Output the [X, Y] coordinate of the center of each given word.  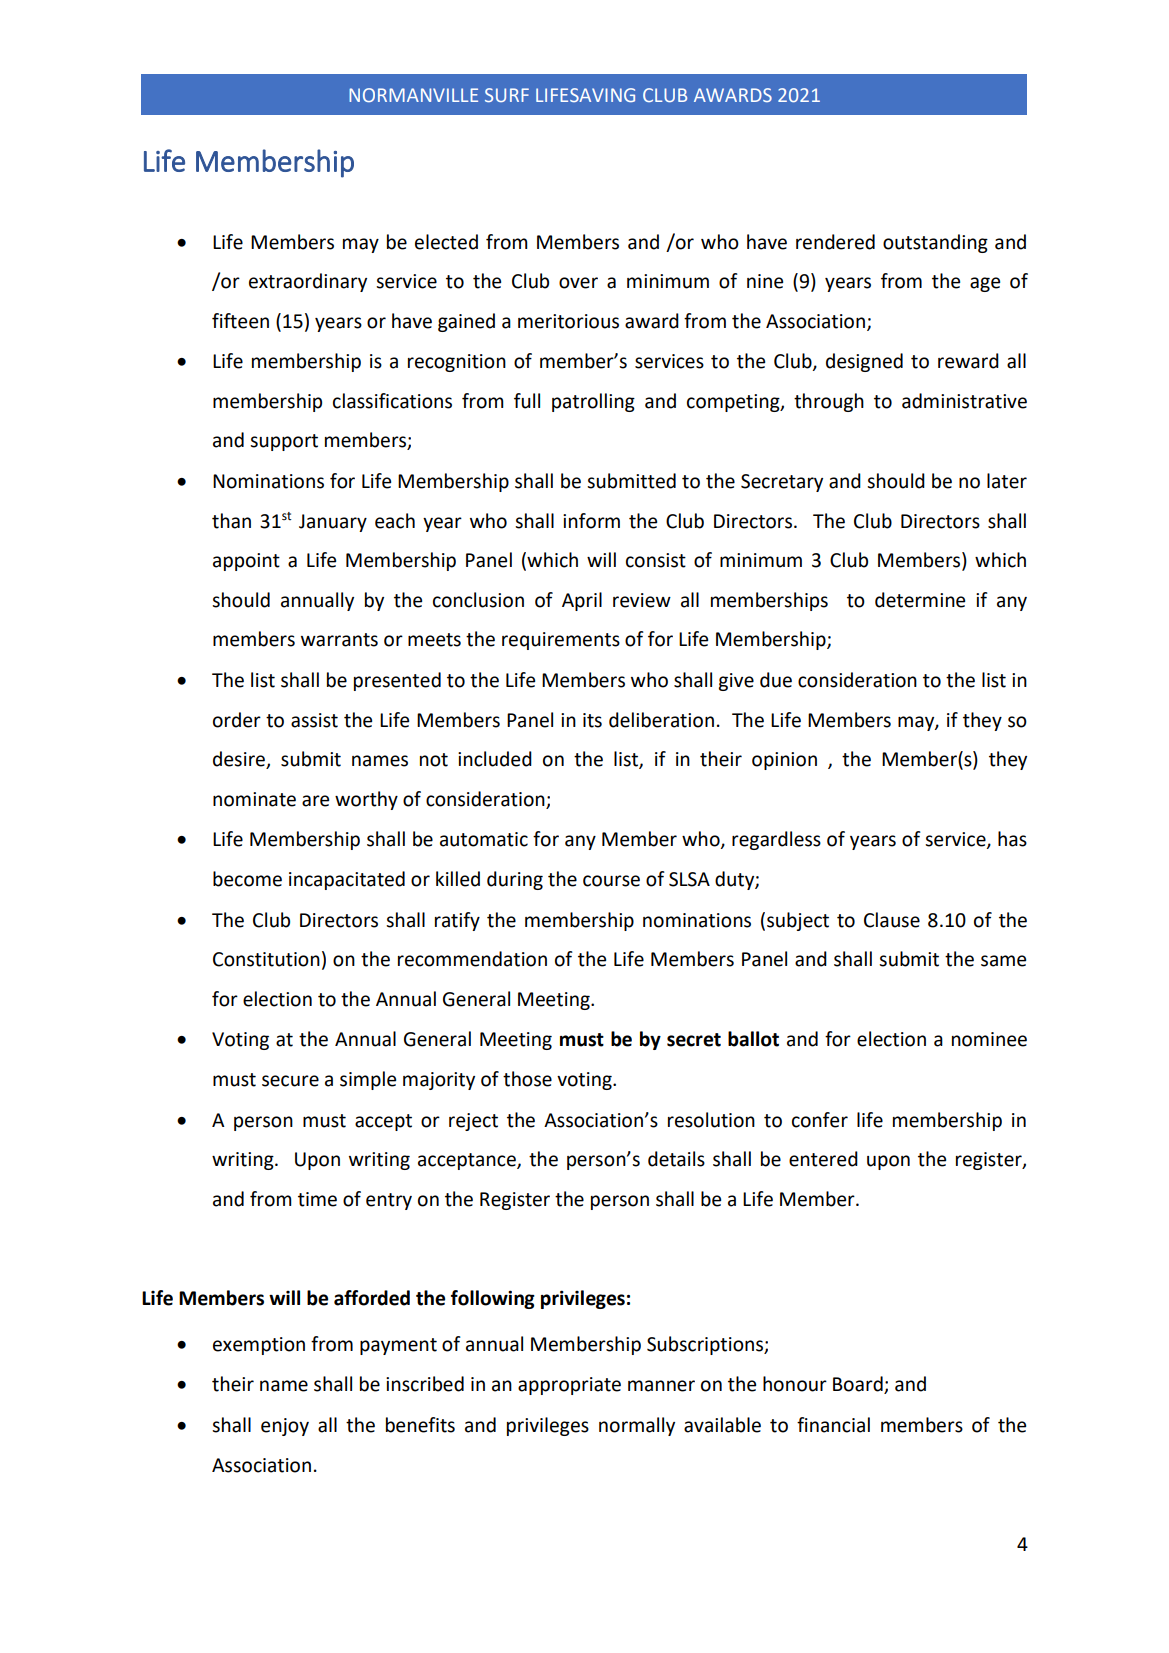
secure [290, 1081]
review [642, 600]
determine [920, 600]
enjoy [285, 1427]
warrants [339, 640]
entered [823, 1159]
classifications [392, 401]
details [676, 1159]
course [611, 881]
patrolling [593, 402]
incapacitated [347, 880]
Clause [892, 920]
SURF [507, 95]
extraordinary [308, 282]
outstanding [935, 243]
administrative [964, 401]
